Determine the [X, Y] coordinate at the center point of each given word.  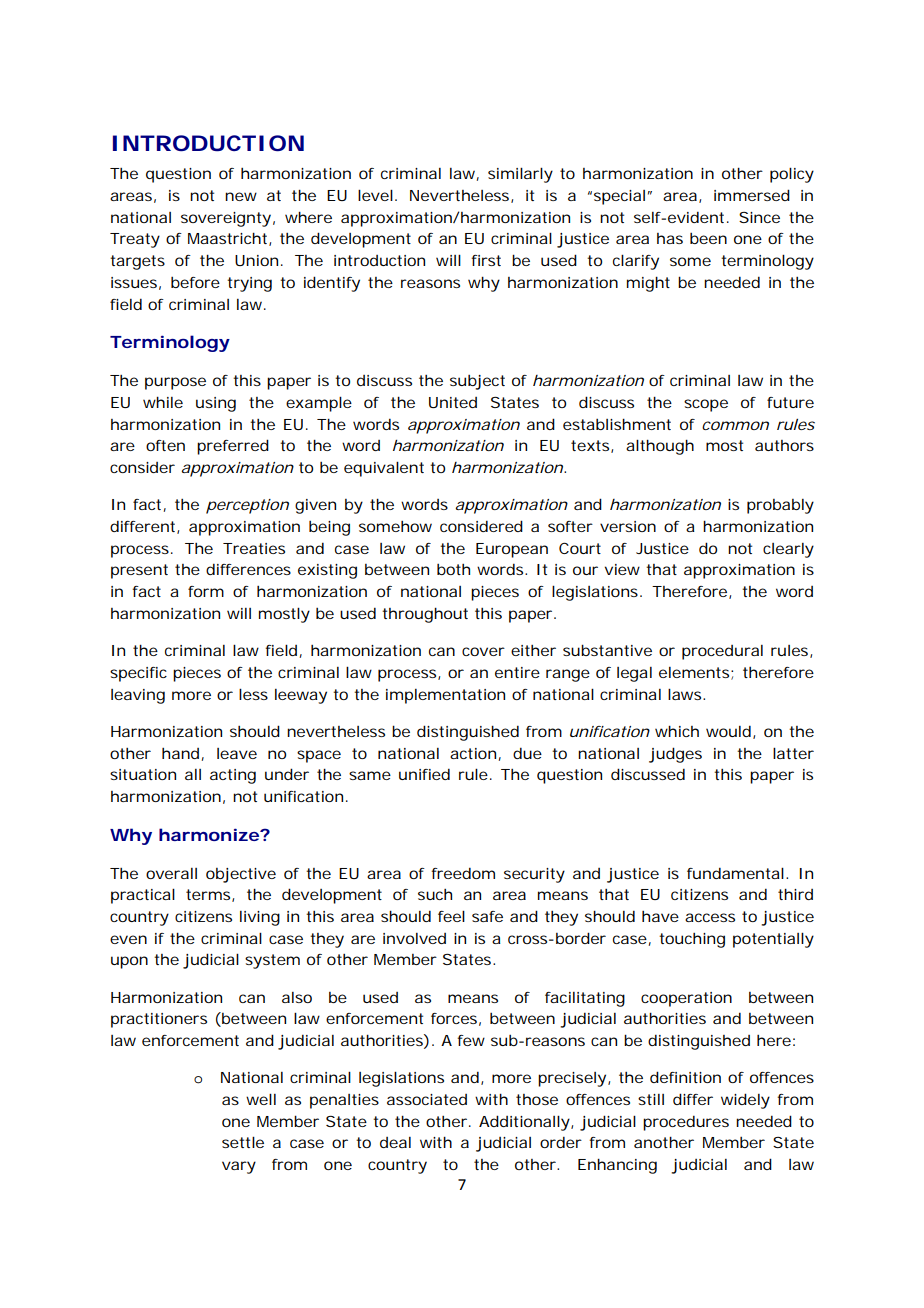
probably [780, 506]
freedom [463, 873]
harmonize [209, 834]
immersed [752, 195]
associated [427, 1099]
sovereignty [226, 219]
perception [247, 506]
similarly [520, 175]
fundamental [735, 873]
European [512, 550]
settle [243, 1142]
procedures [686, 1123]
